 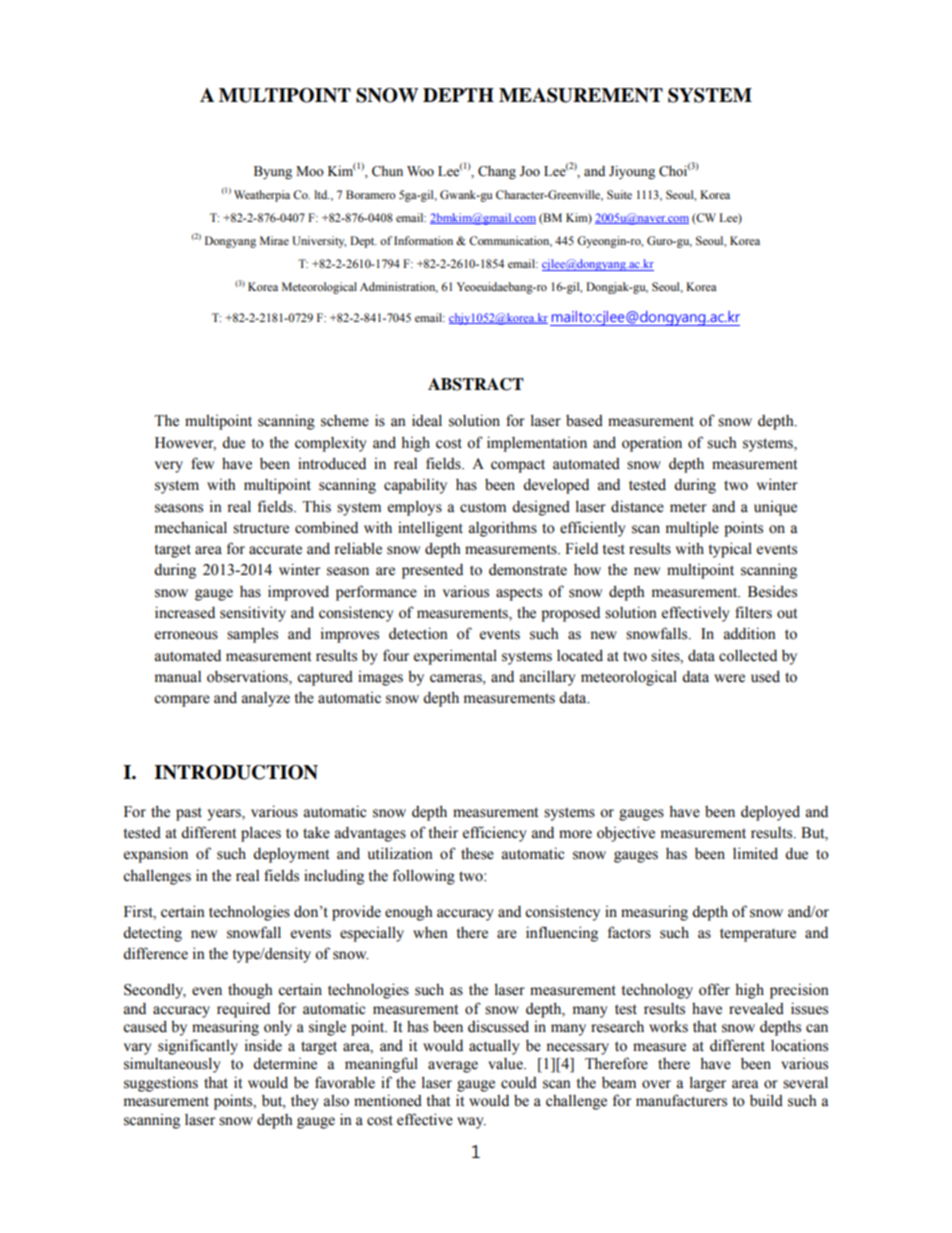 I want to click on mechanical, so click(x=191, y=527).
